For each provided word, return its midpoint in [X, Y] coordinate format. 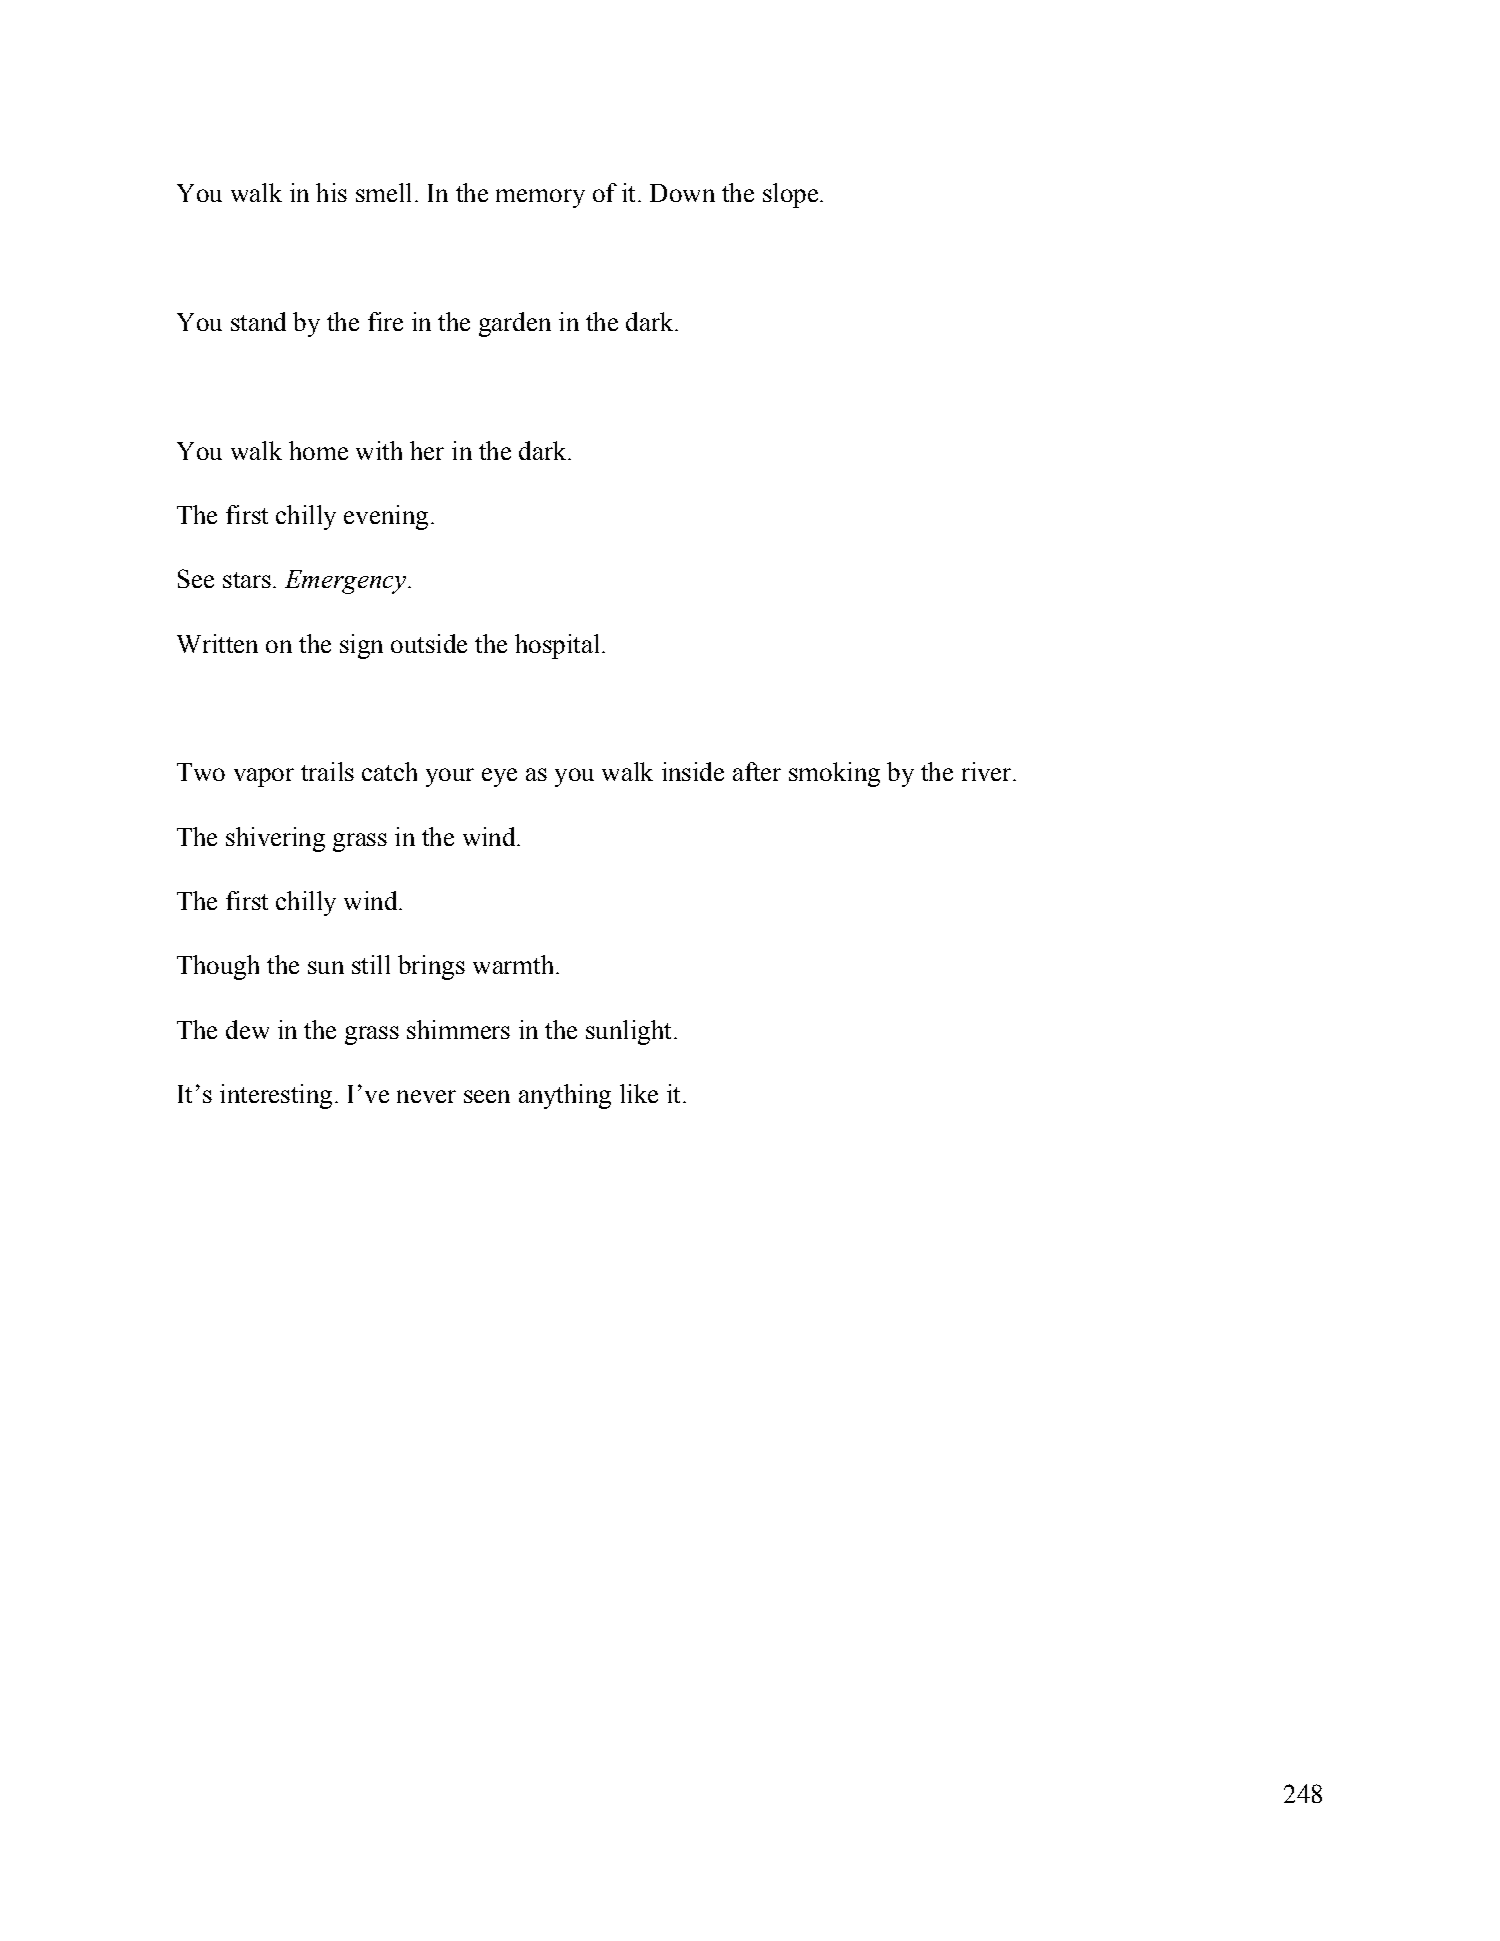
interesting [276, 1096]
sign [361, 646]
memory [540, 198]
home [318, 450]
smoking [834, 774]
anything [565, 1096]
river [988, 771]
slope [790, 195]
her [427, 450]
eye [499, 777]
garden [515, 324]
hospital [557, 646]
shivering [275, 839]
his [331, 192]
